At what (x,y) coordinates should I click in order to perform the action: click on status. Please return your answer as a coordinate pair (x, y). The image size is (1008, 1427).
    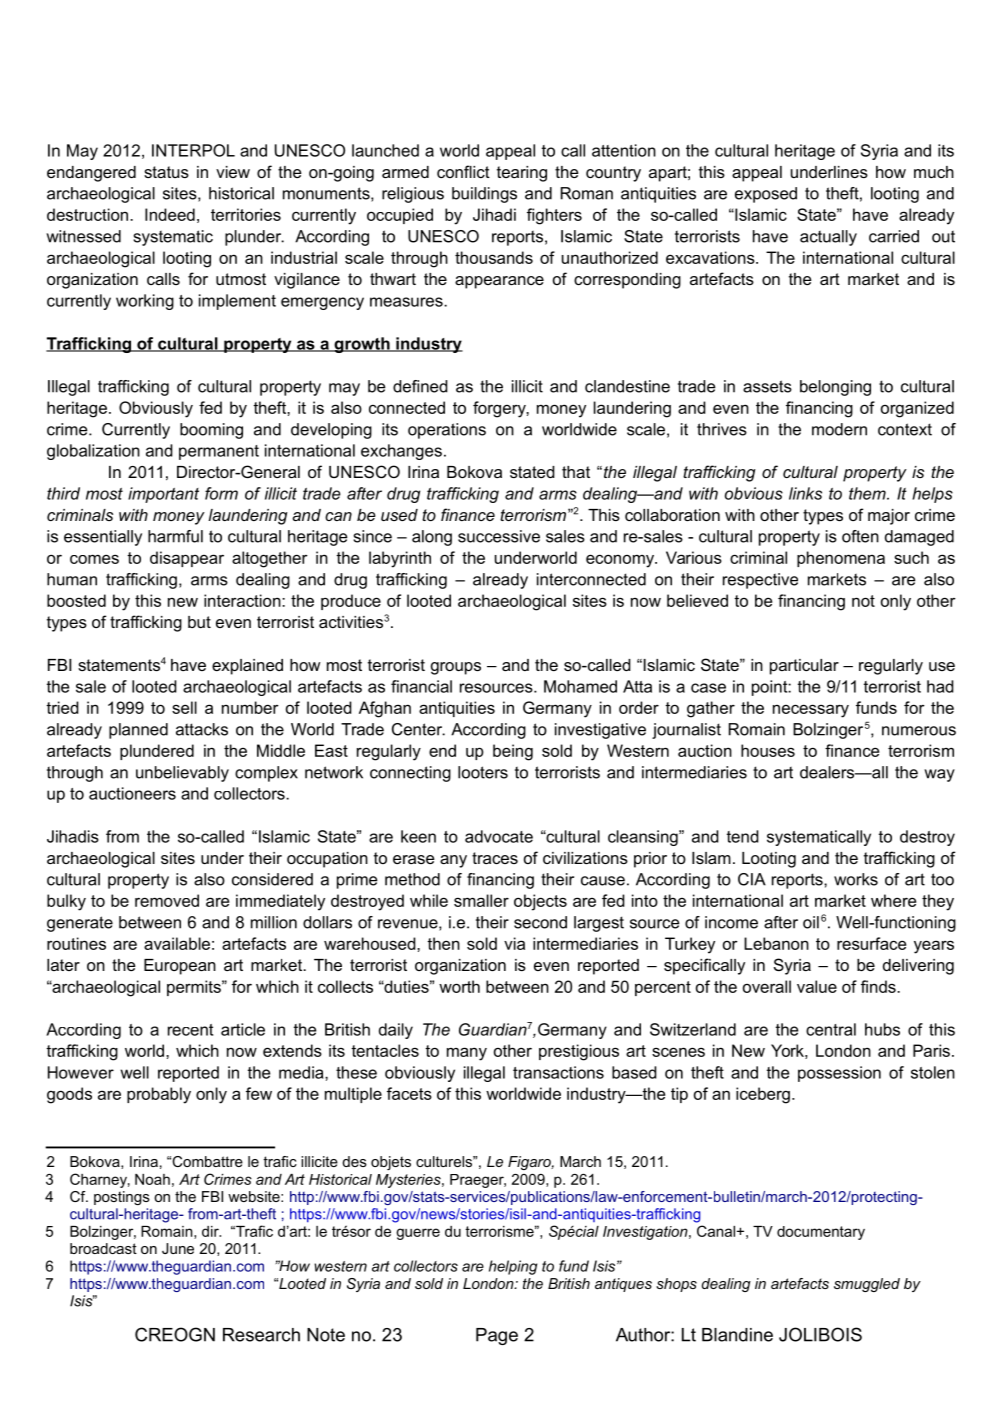
    Looking at the image, I should click on (166, 172).
